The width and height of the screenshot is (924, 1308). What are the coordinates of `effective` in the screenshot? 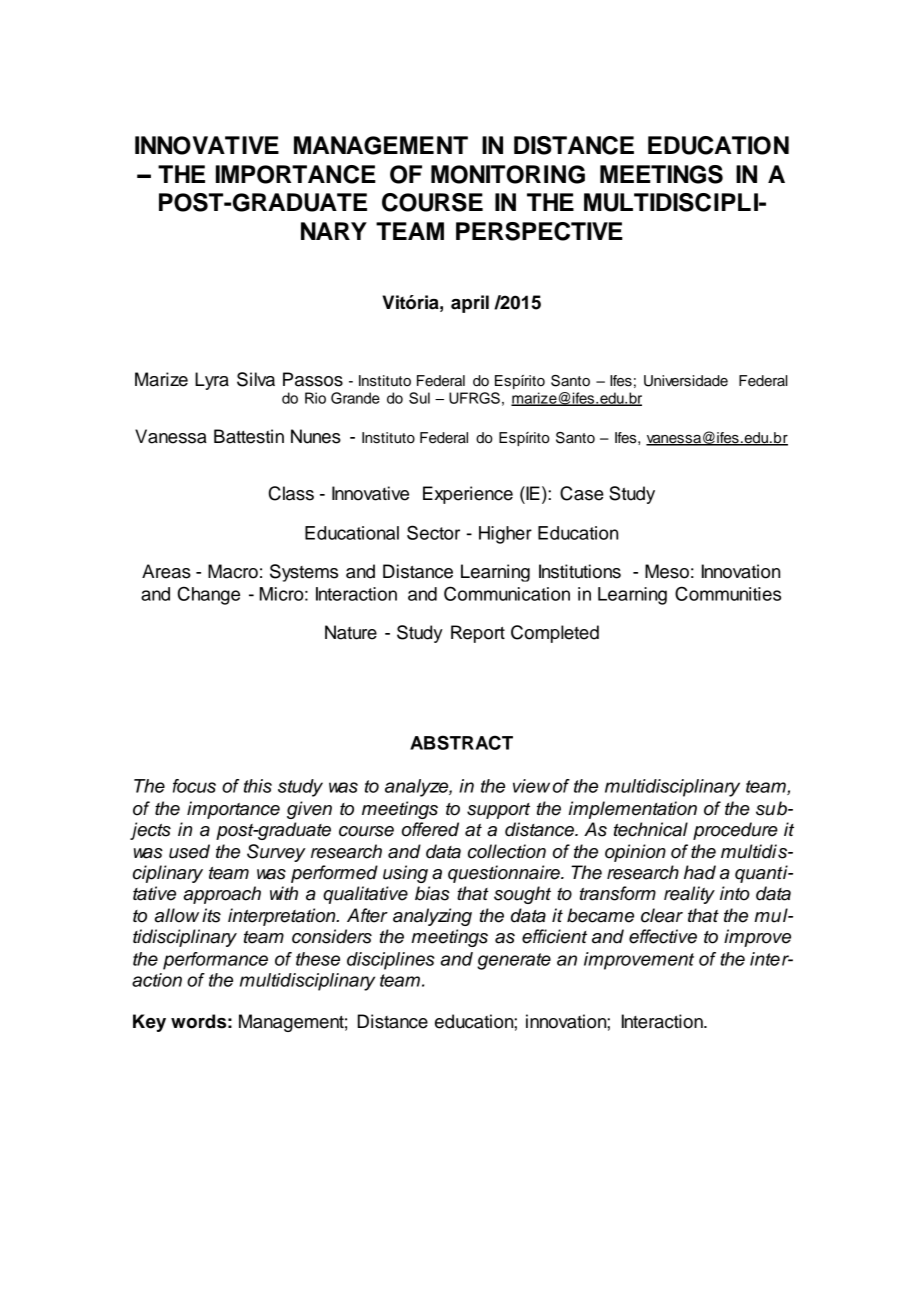 It's located at (663, 936).
